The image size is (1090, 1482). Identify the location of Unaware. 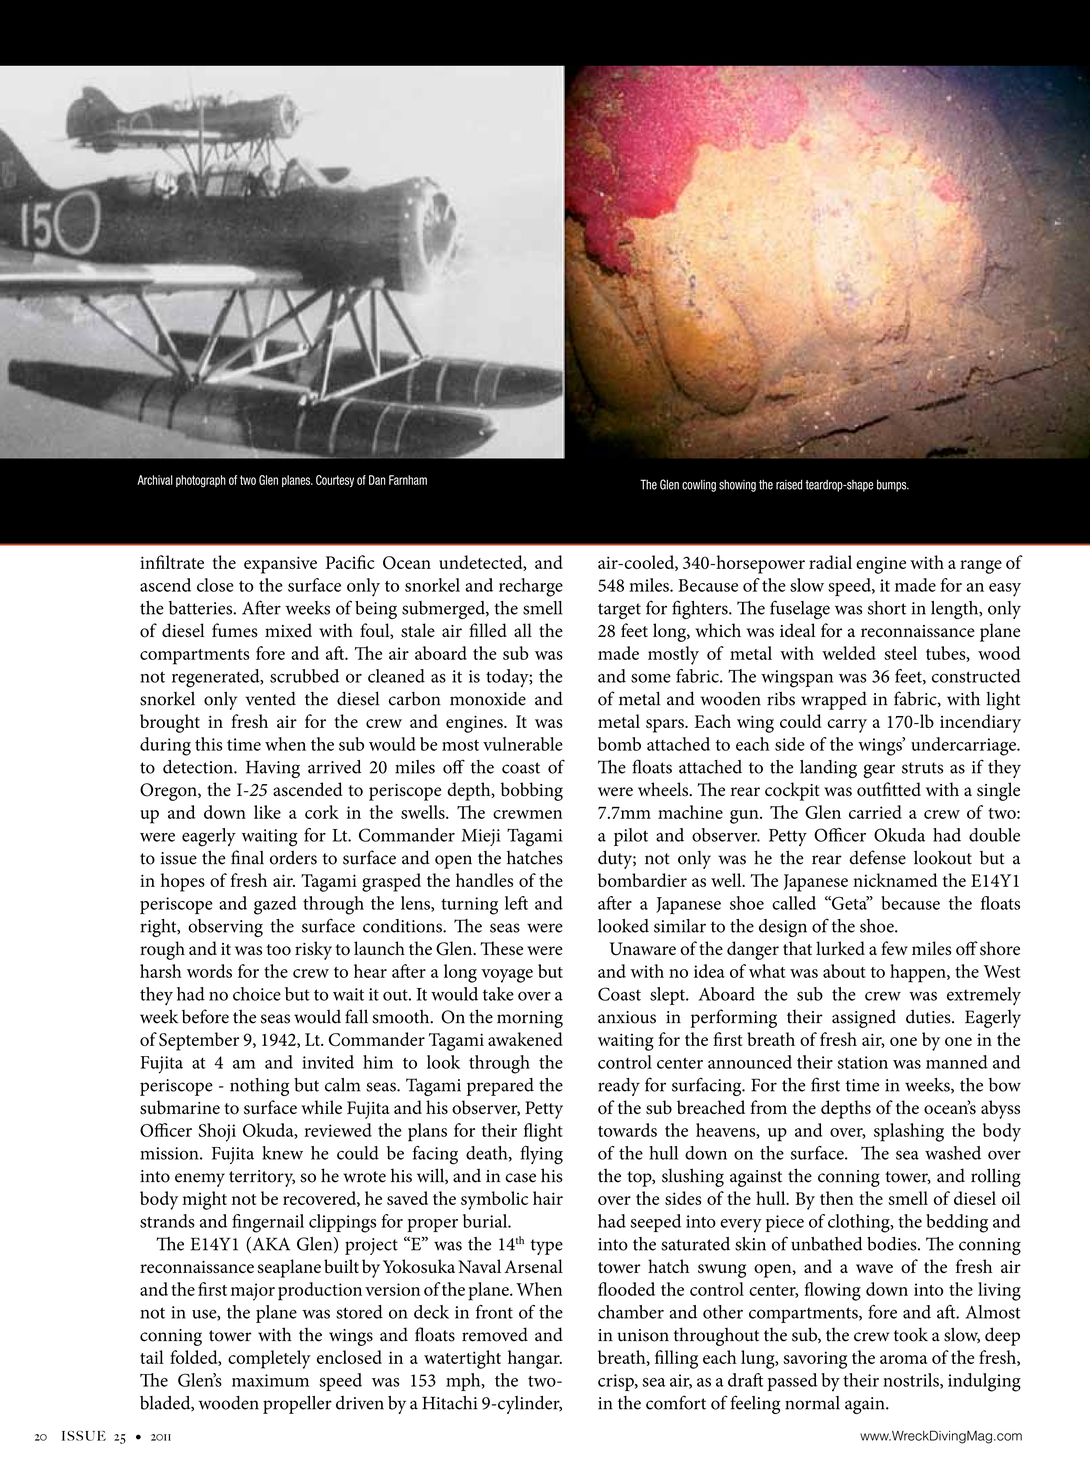
(643, 949).
